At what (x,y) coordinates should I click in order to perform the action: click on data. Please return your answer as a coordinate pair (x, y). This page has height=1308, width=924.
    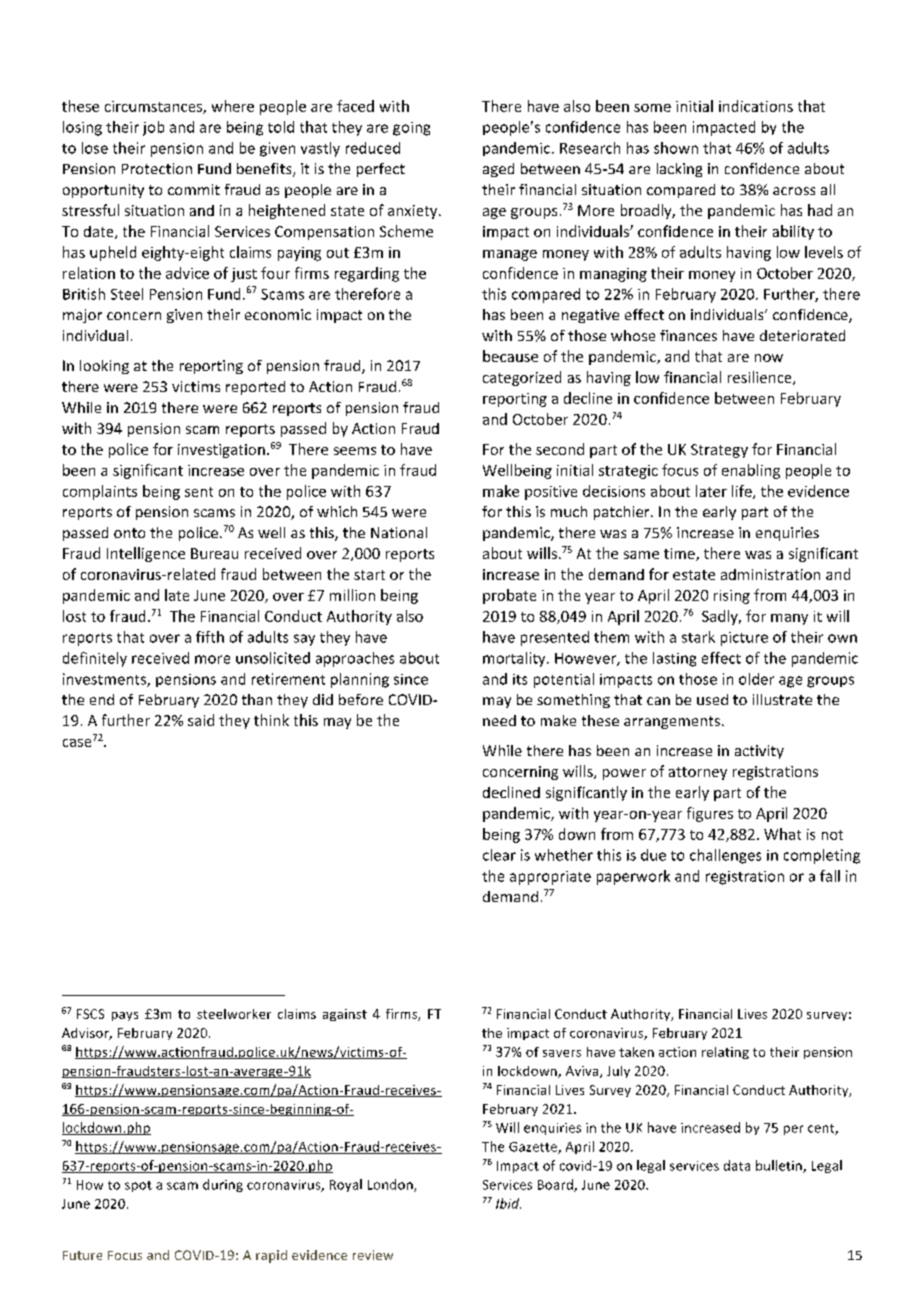
    Looking at the image, I should click on (737, 1165).
